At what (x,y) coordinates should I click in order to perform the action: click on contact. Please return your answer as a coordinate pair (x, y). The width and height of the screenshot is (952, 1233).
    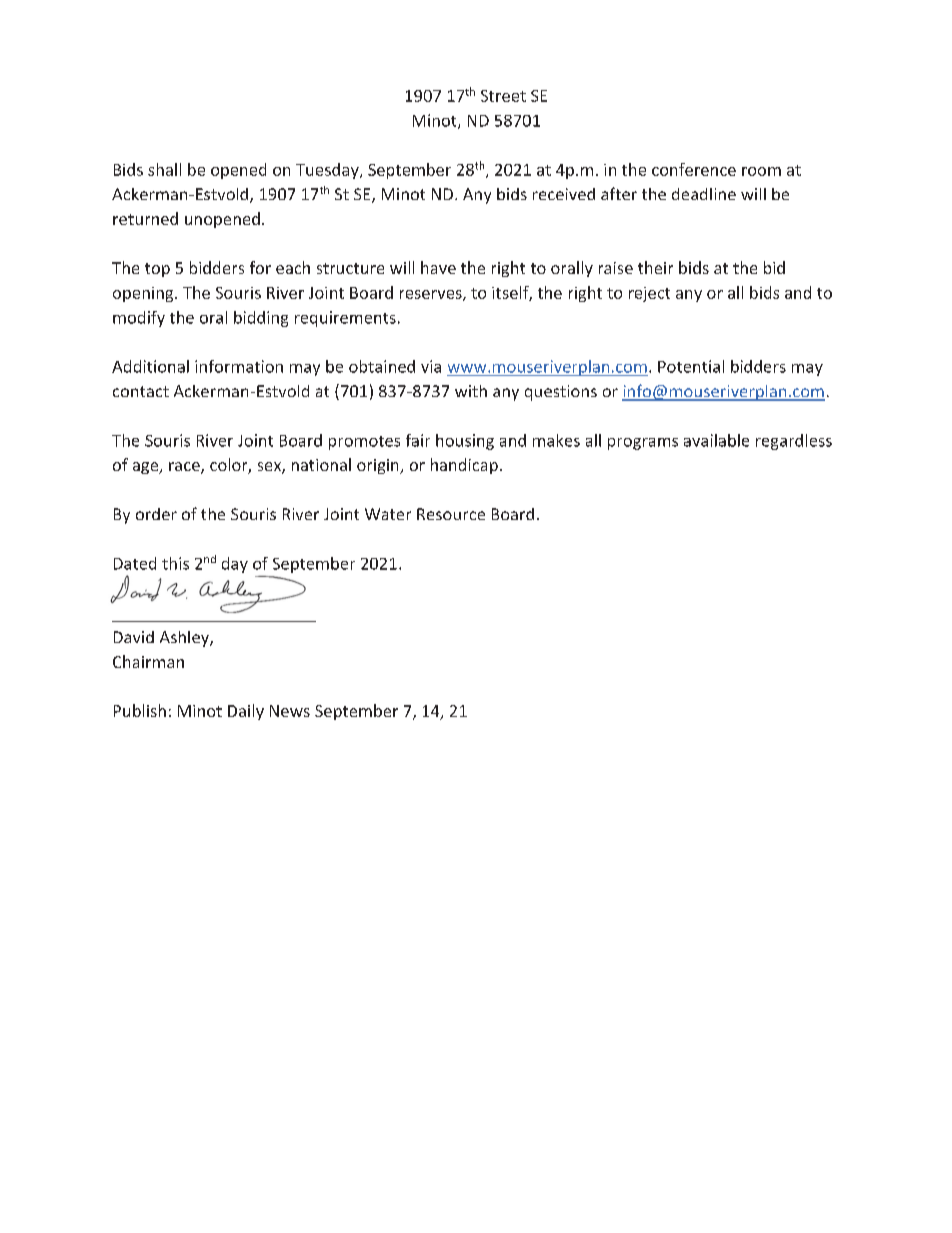
    Looking at the image, I should click on (141, 391).
